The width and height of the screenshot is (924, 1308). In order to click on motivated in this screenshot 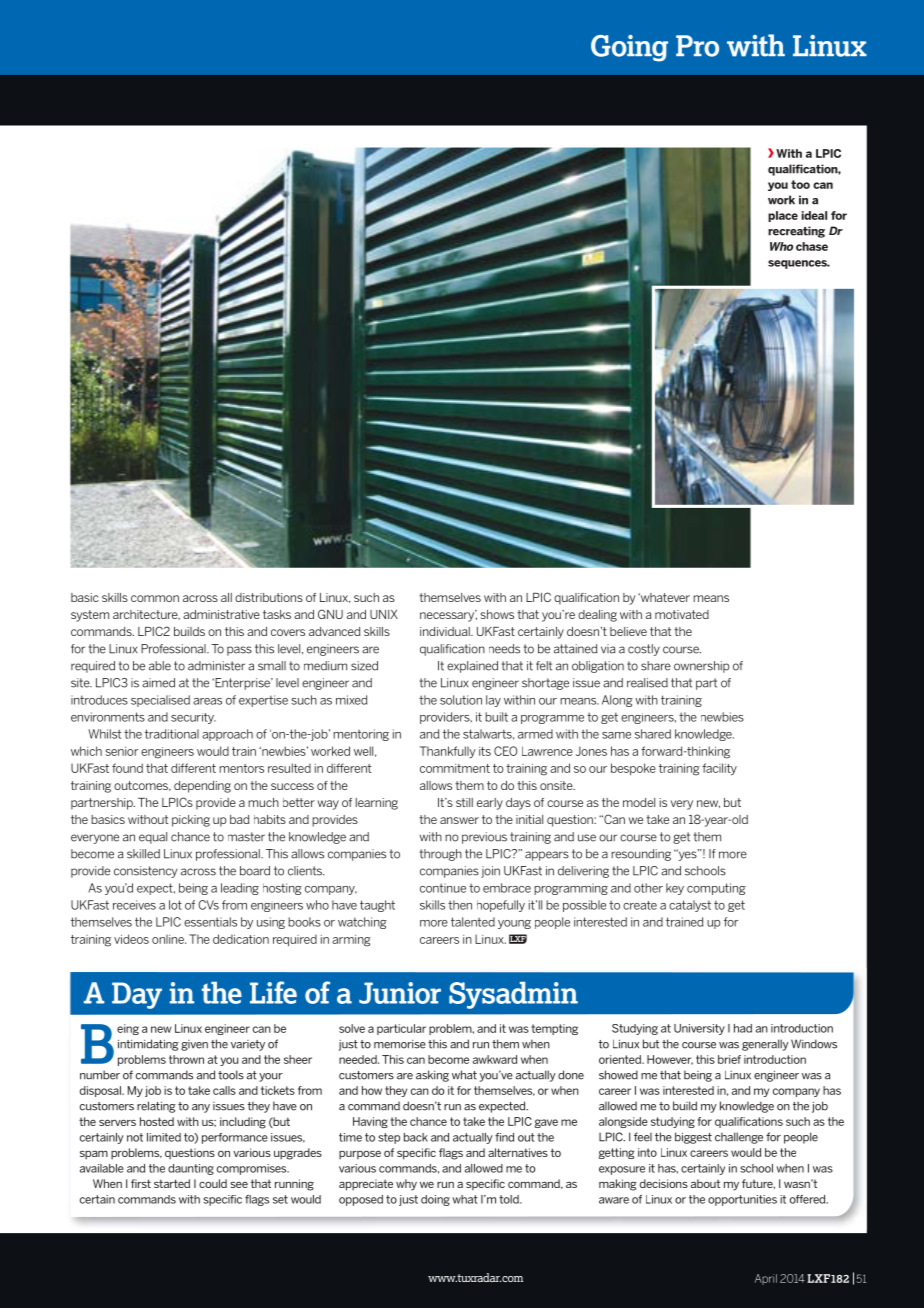, I will do `click(682, 614)`.
